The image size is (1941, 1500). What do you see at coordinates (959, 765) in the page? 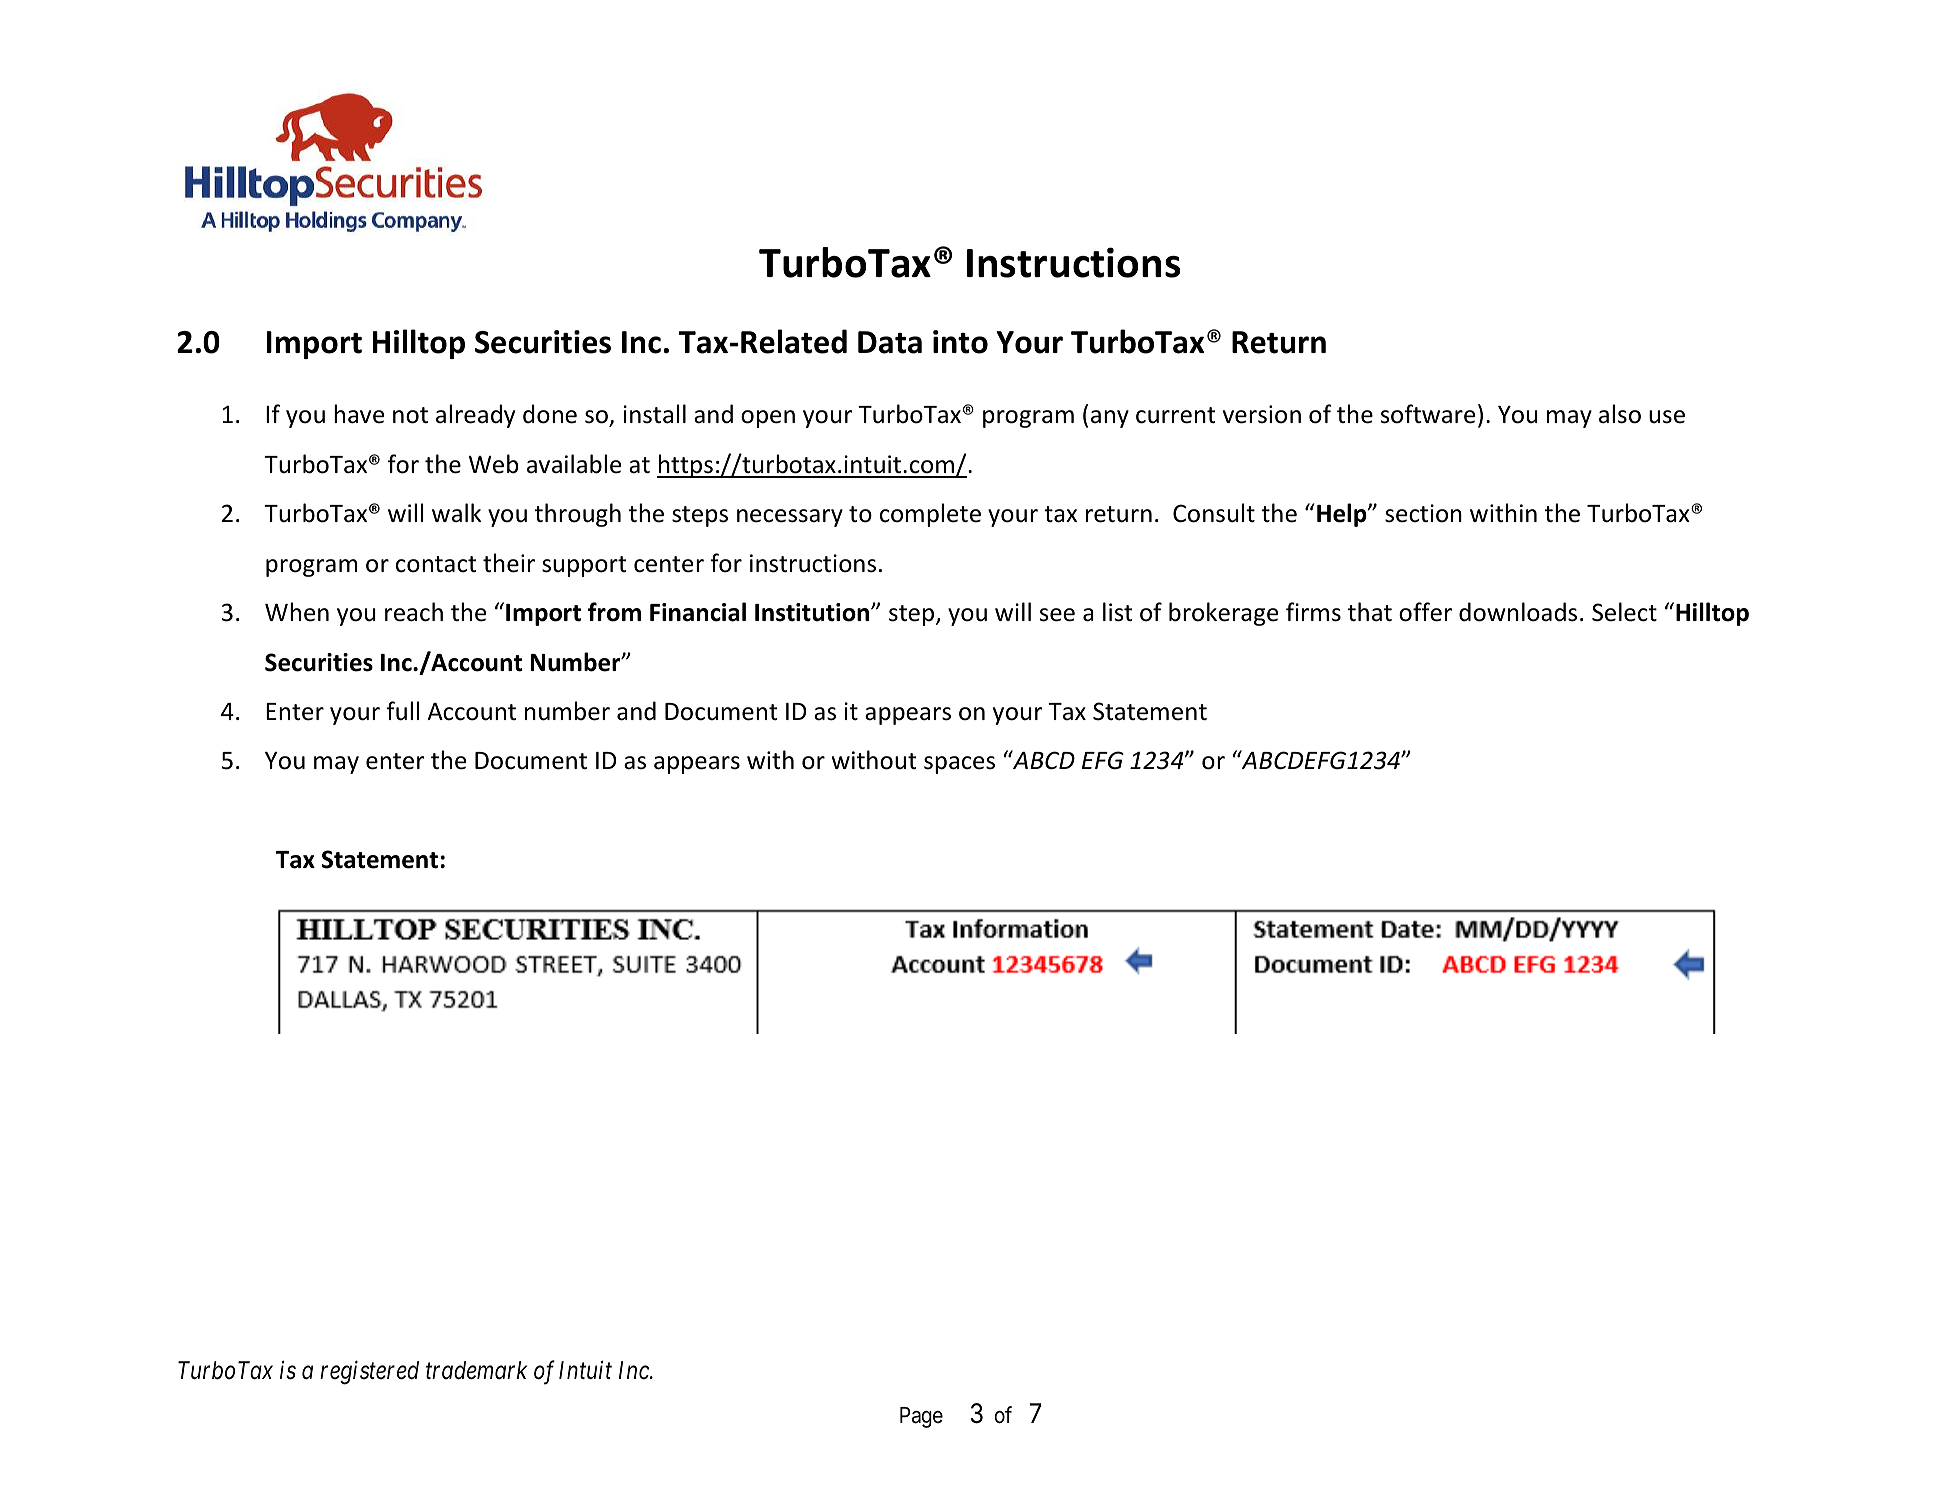
I see `spaces` at bounding box center [959, 765].
